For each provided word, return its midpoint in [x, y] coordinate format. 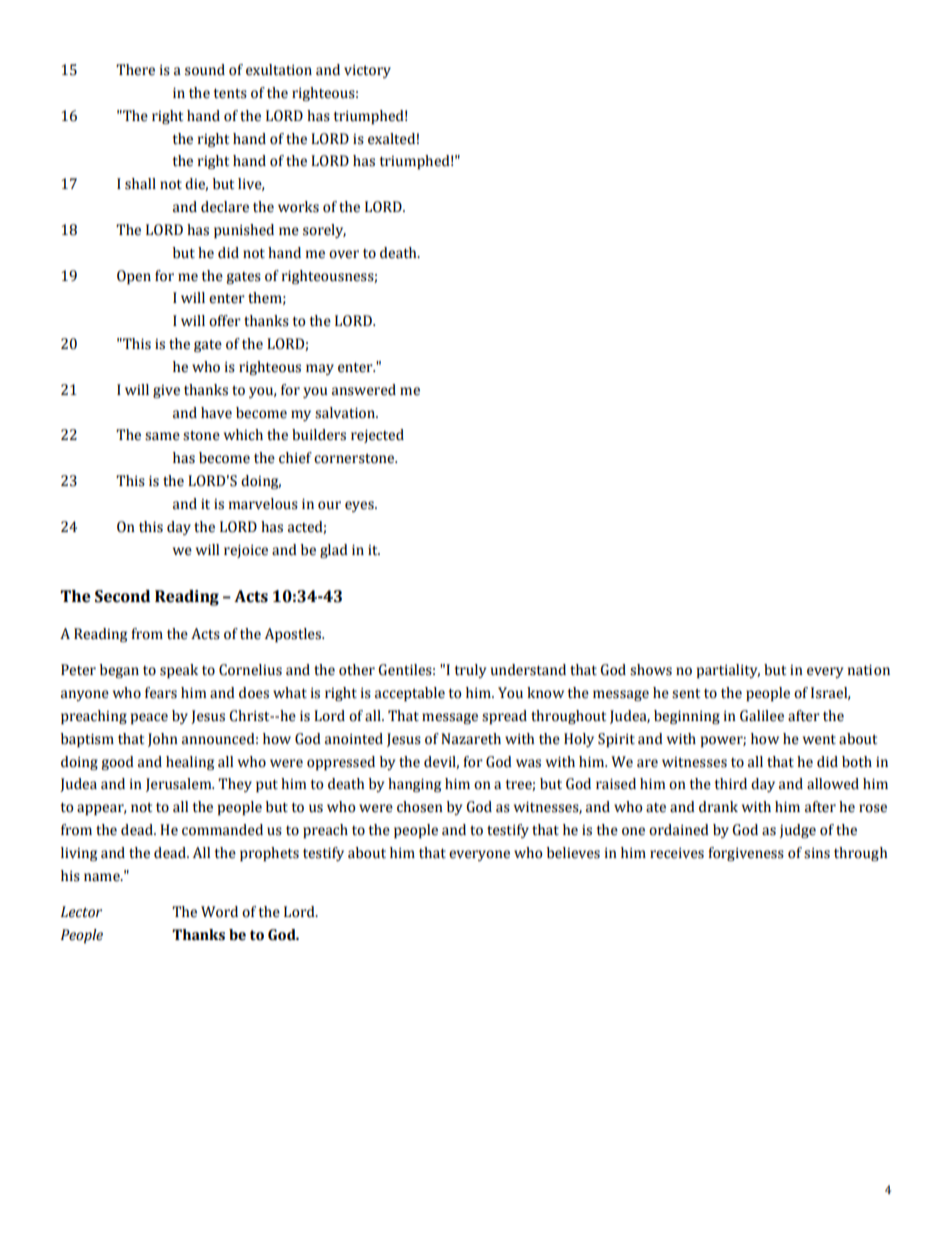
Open [134, 277]
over [344, 254]
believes [573, 853]
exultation [279, 70]
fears [161, 693]
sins [817, 853]
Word [219, 912]
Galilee [762, 716]
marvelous [263, 504]
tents [230, 94]
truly [470, 671]
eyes [360, 506]
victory [367, 71]
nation [869, 670]
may [320, 369]
